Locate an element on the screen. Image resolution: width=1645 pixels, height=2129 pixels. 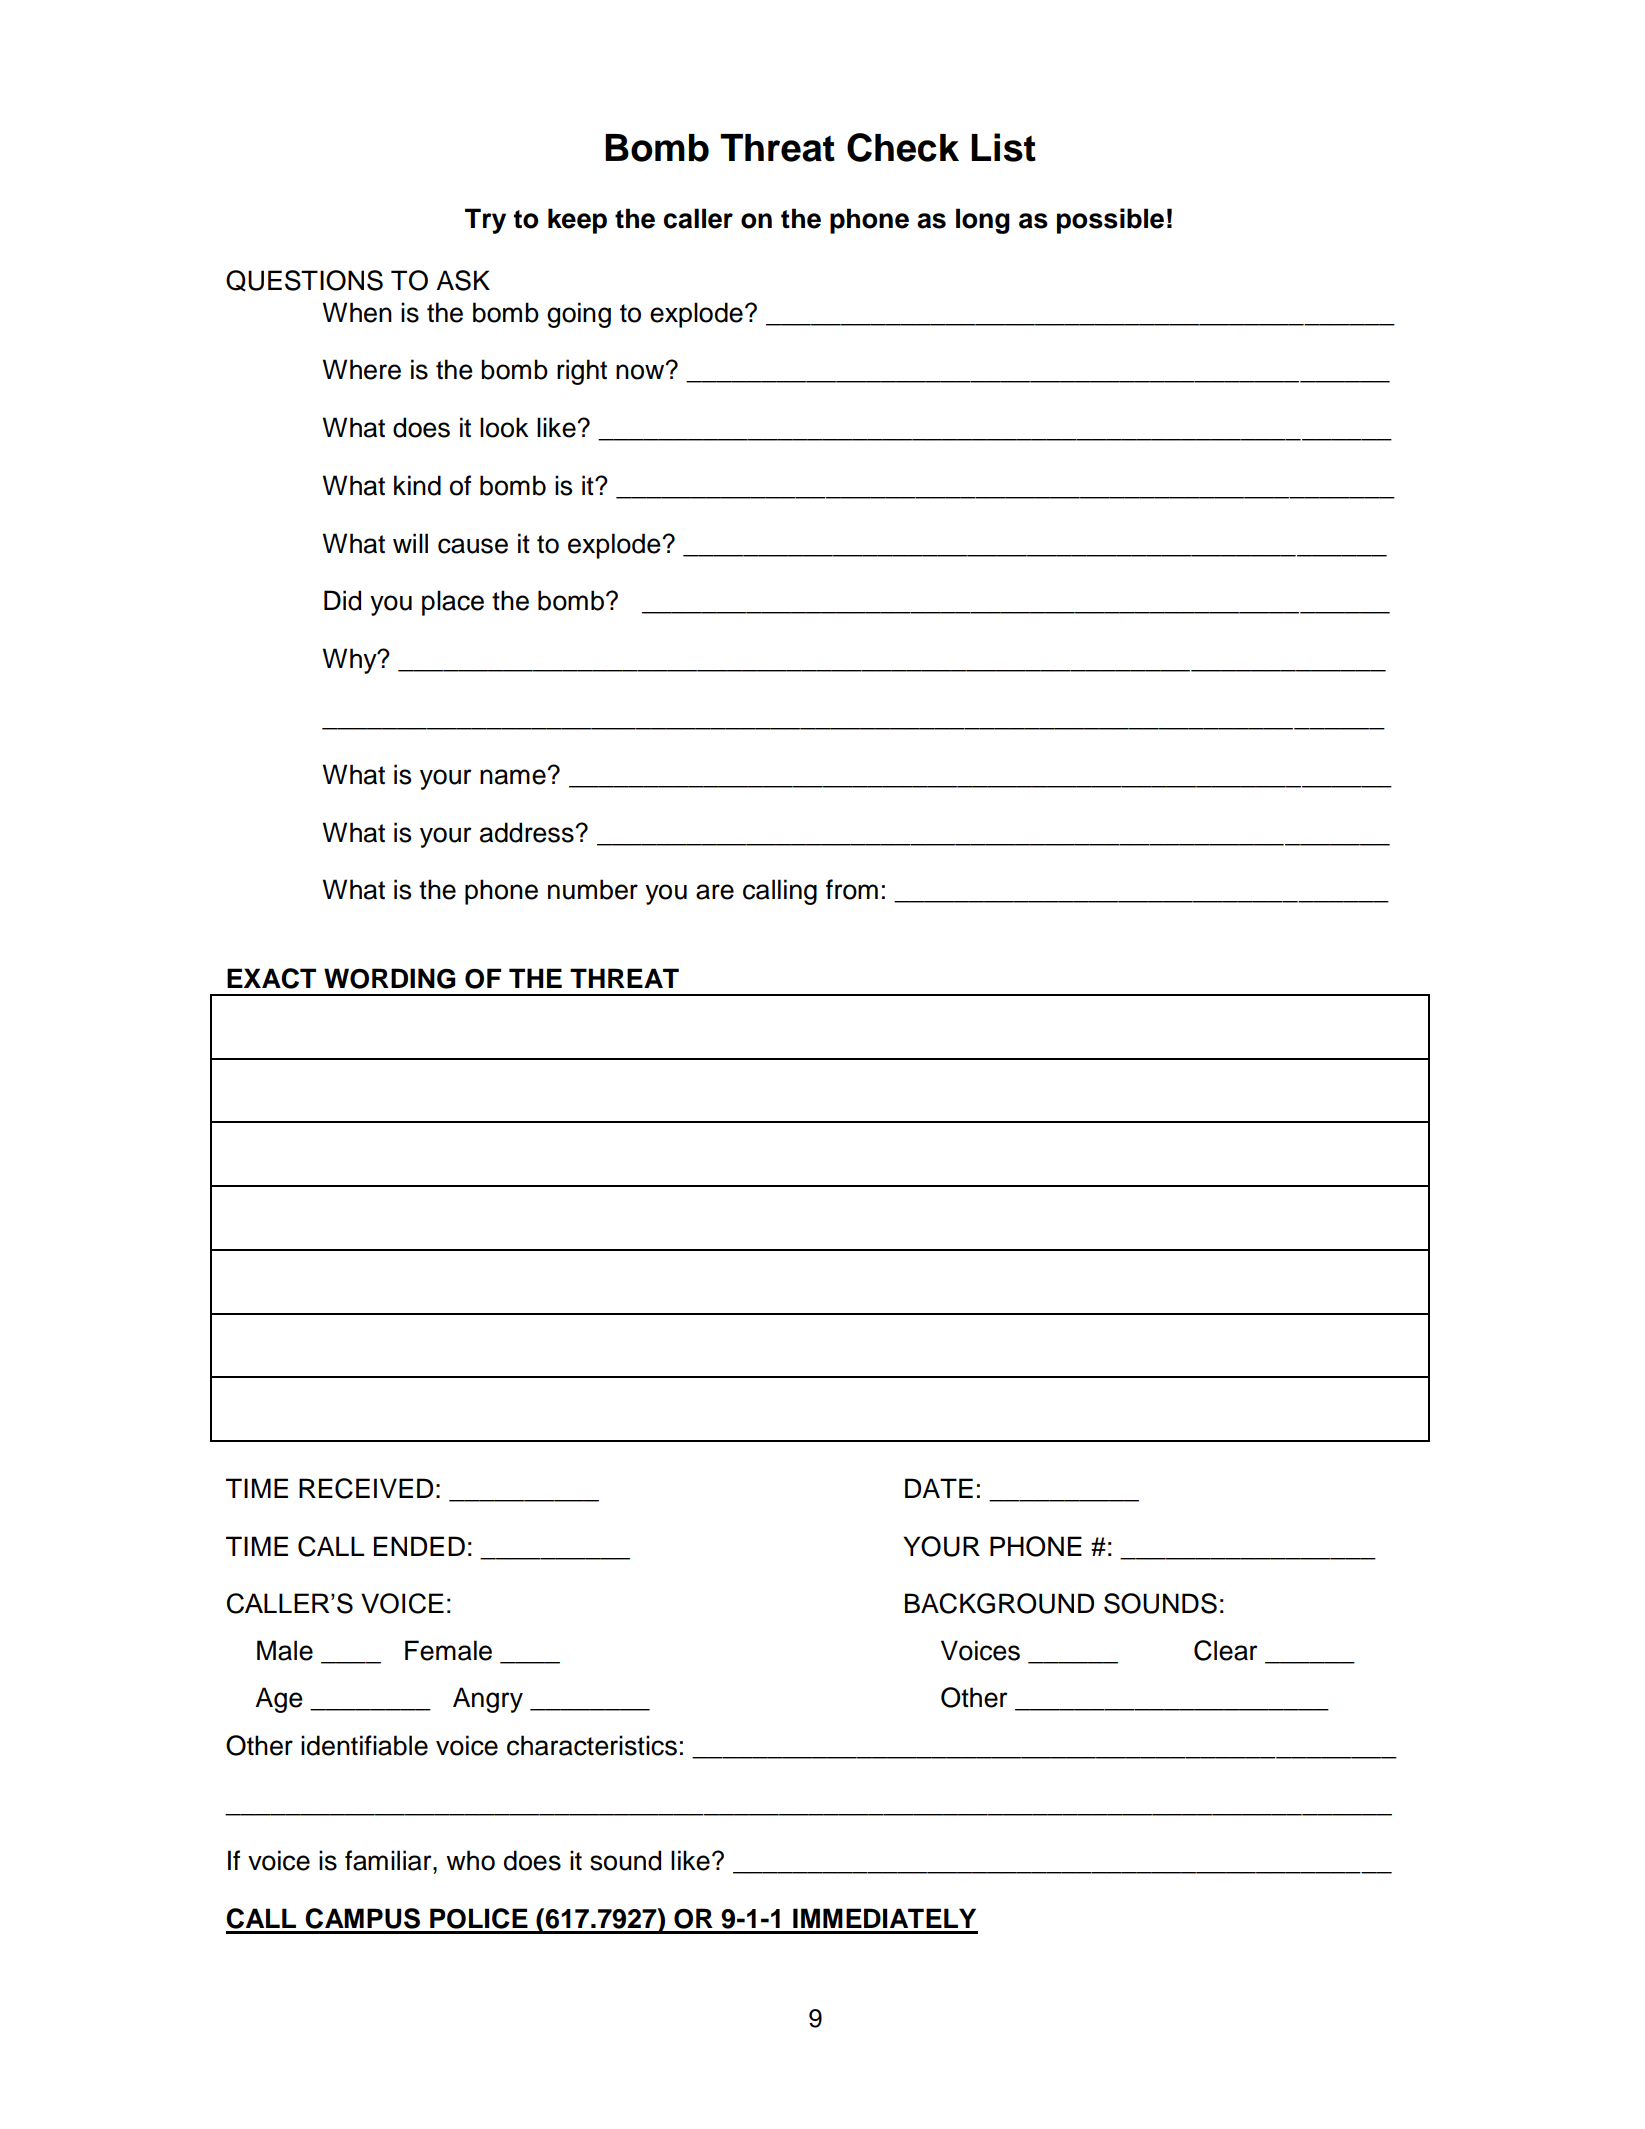
Try is located at coordinates (485, 221).
